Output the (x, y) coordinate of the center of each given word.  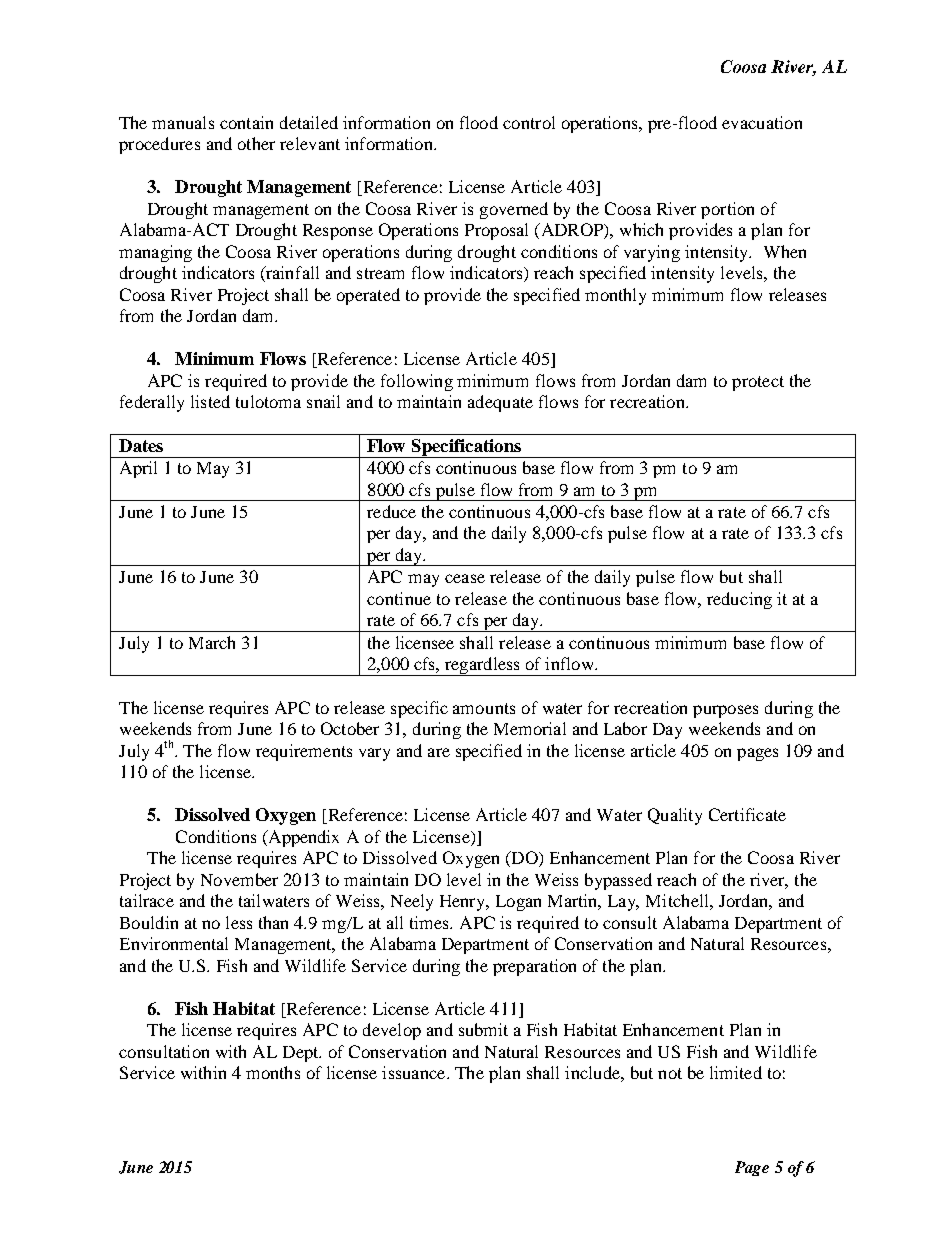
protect (758, 383)
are (439, 752)
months (273, 1072)
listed (210, 401)
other (256, 143)
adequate (500, 403)
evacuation (762, 122)
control (529, 122)
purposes (725, 711)
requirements (304, 752)
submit (483, 1029)
